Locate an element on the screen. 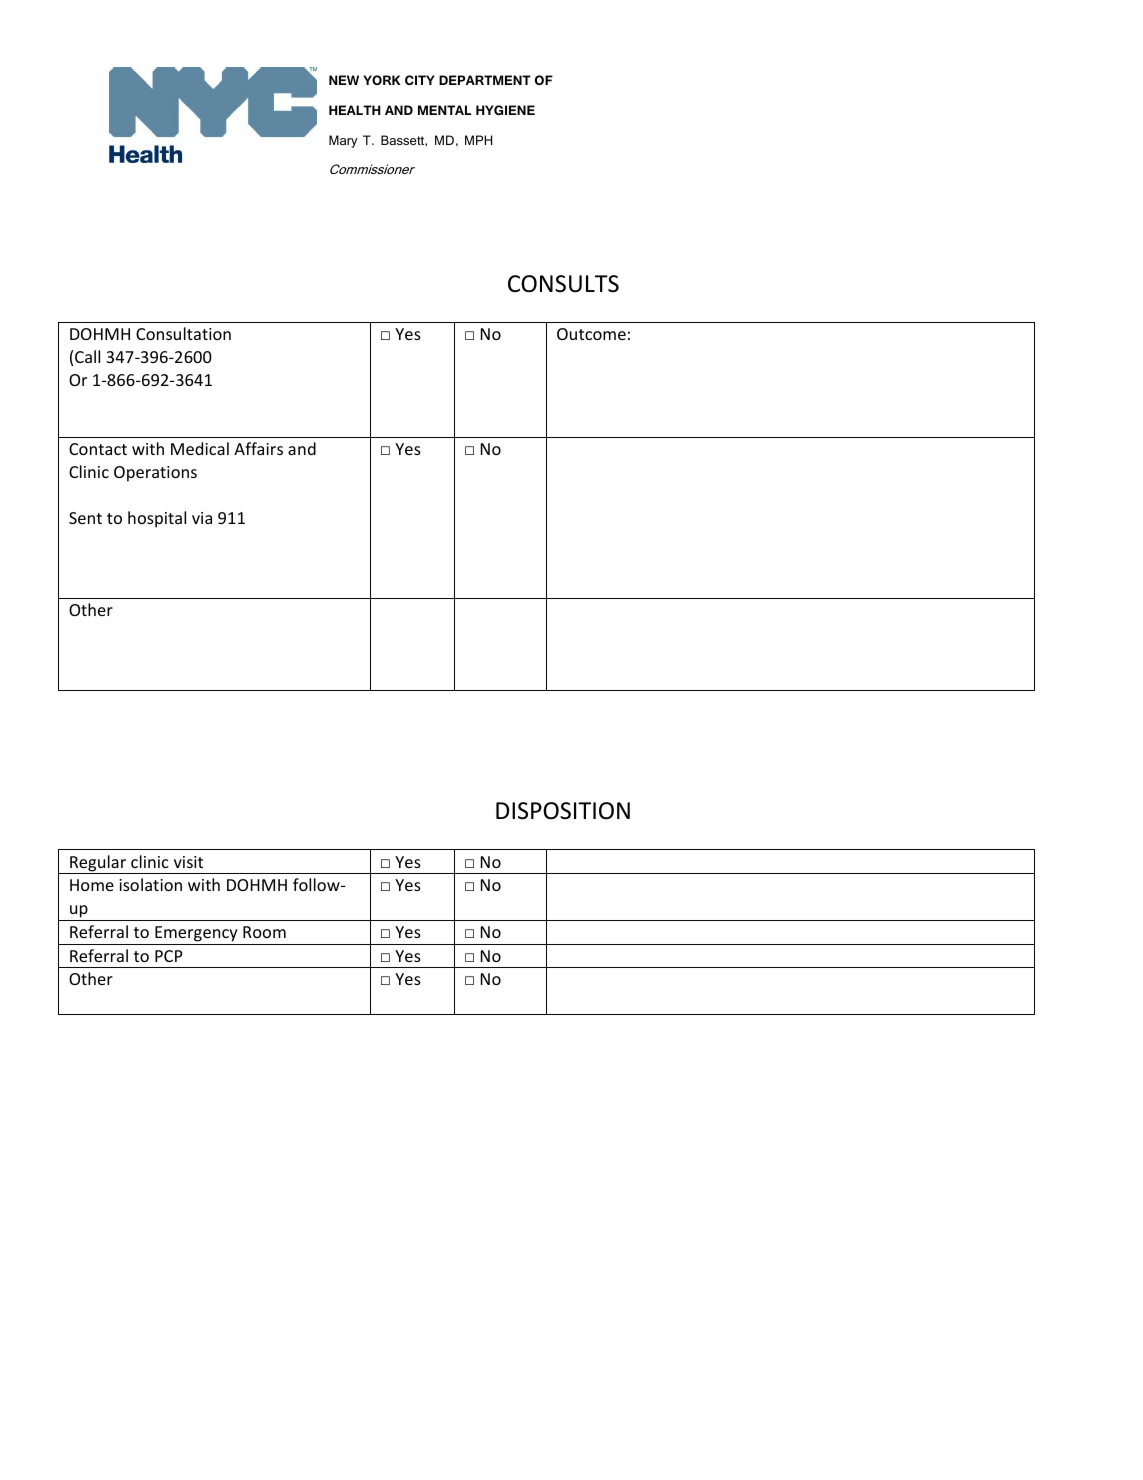 Image resolution: width=1143 pixels, height=1480 pixels. Room is located at coordinates (264, 932).
